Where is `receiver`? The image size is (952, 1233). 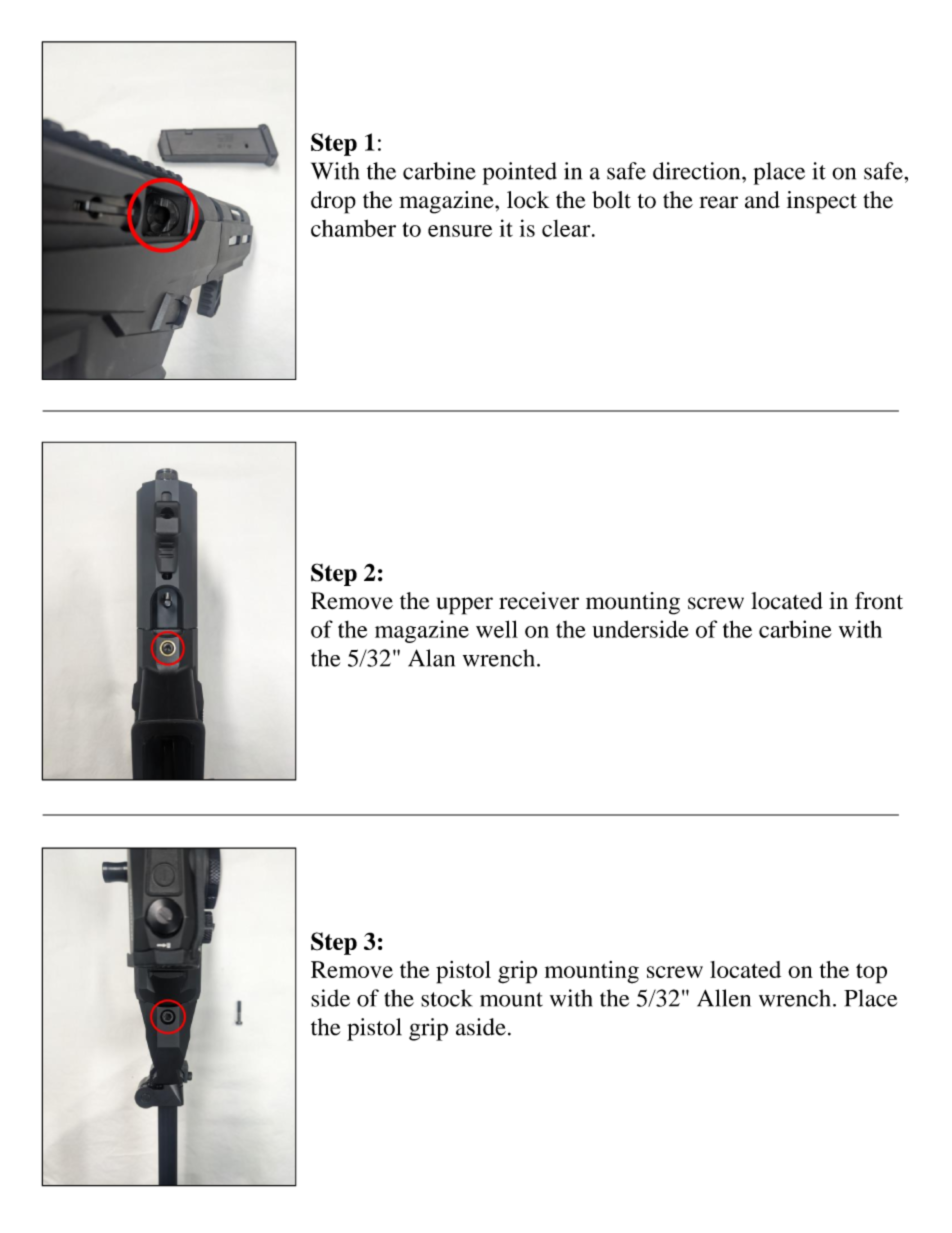
receiver is located at coordinates (539, 601).
